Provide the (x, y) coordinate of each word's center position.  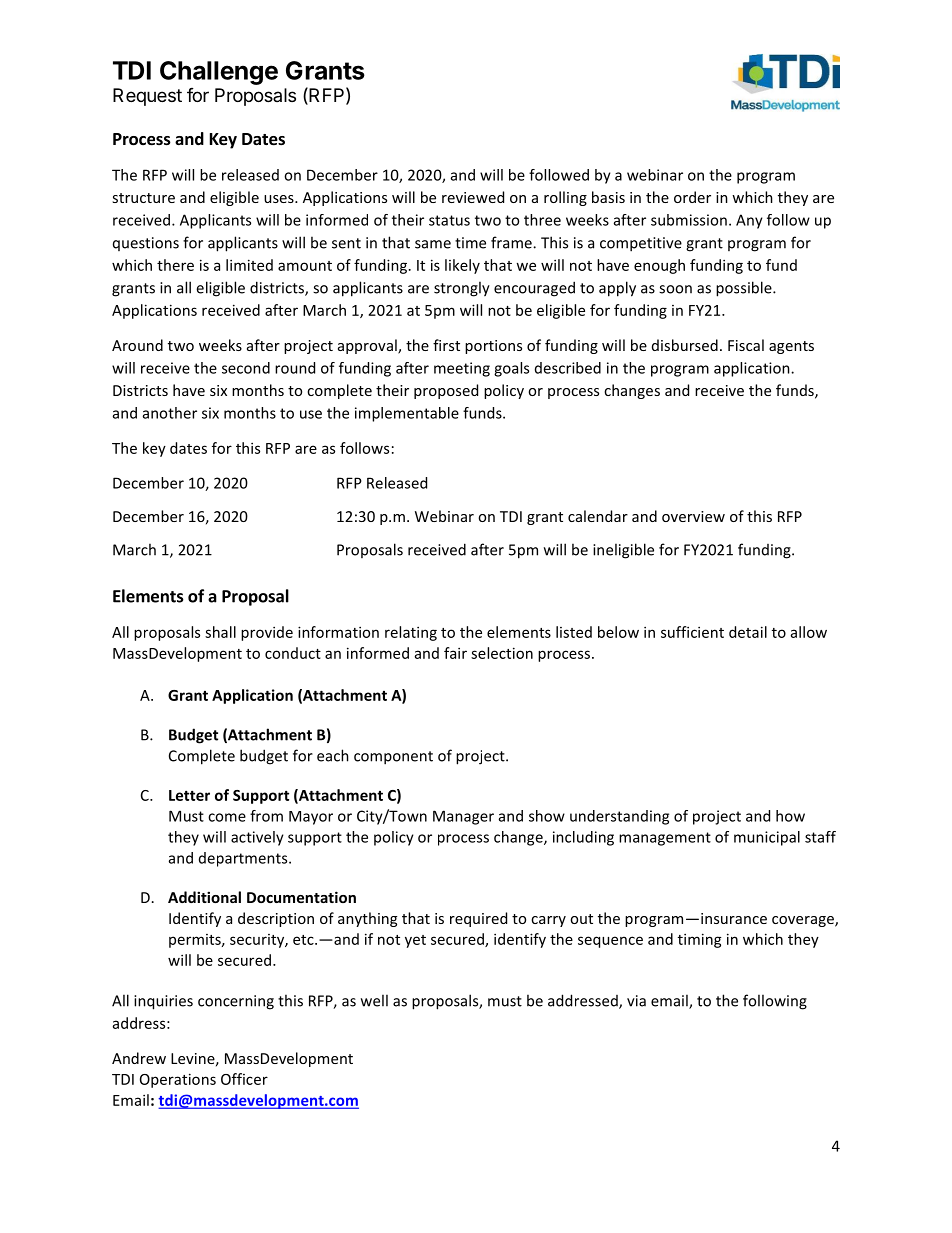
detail (748, 632)
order (692, 197)
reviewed (473, 197)
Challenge (219, 73)
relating (411, 633)
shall (220, 632)
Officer (244, 1079)
